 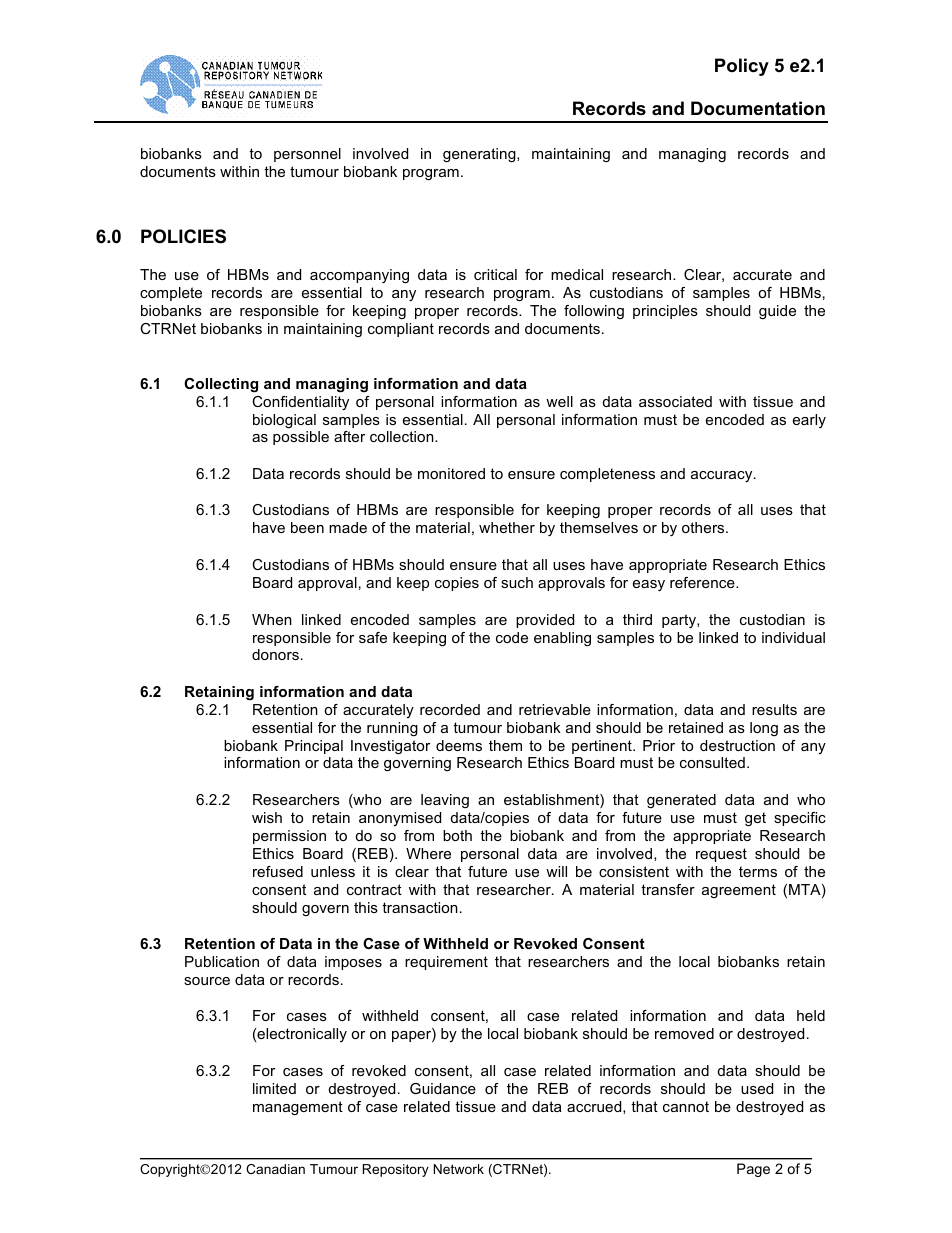 I want to click on Canadian, so click(x=275, y=1169).
